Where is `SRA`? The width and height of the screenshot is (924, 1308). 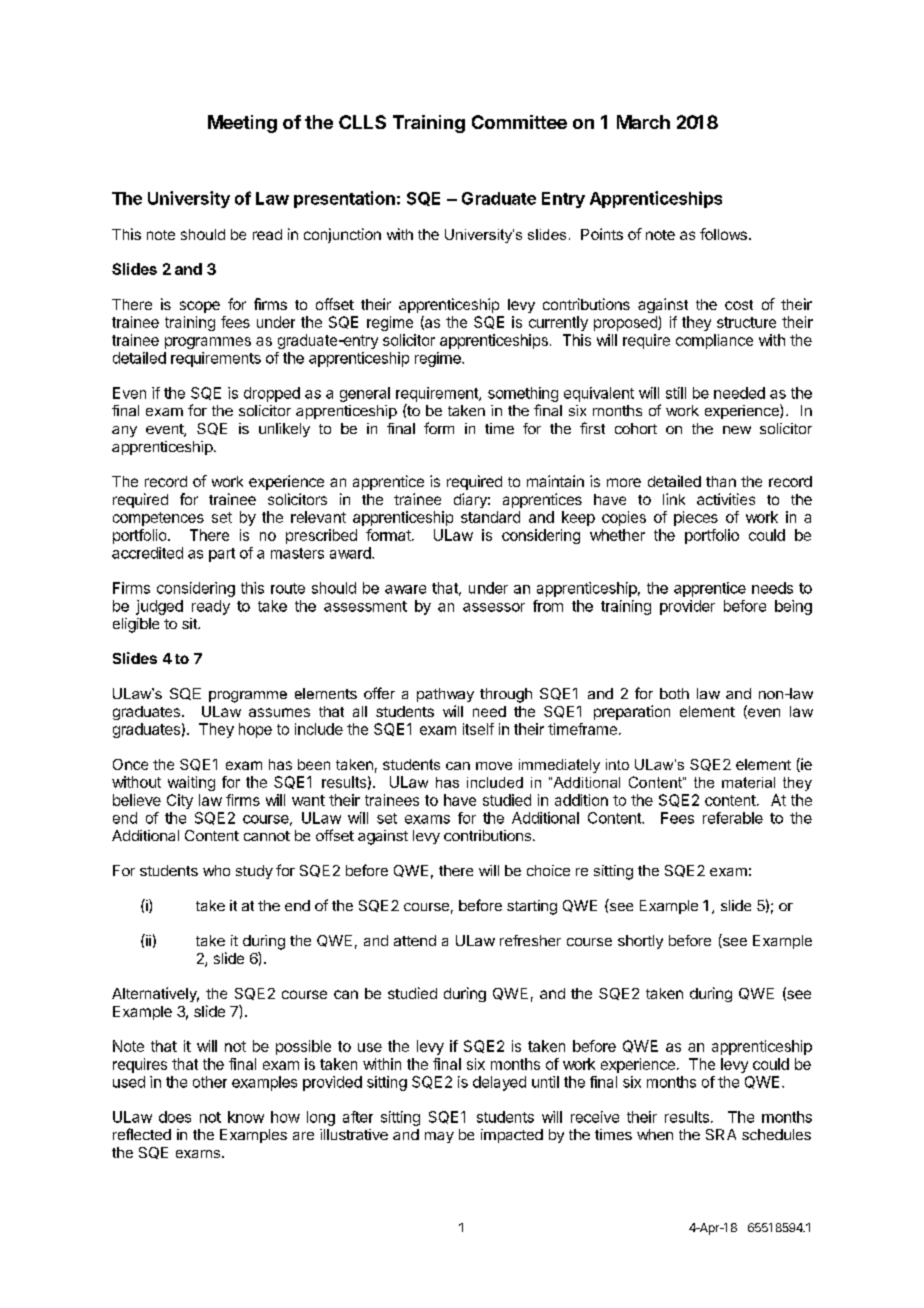 SRA is located at coordinates (721, 1134).
